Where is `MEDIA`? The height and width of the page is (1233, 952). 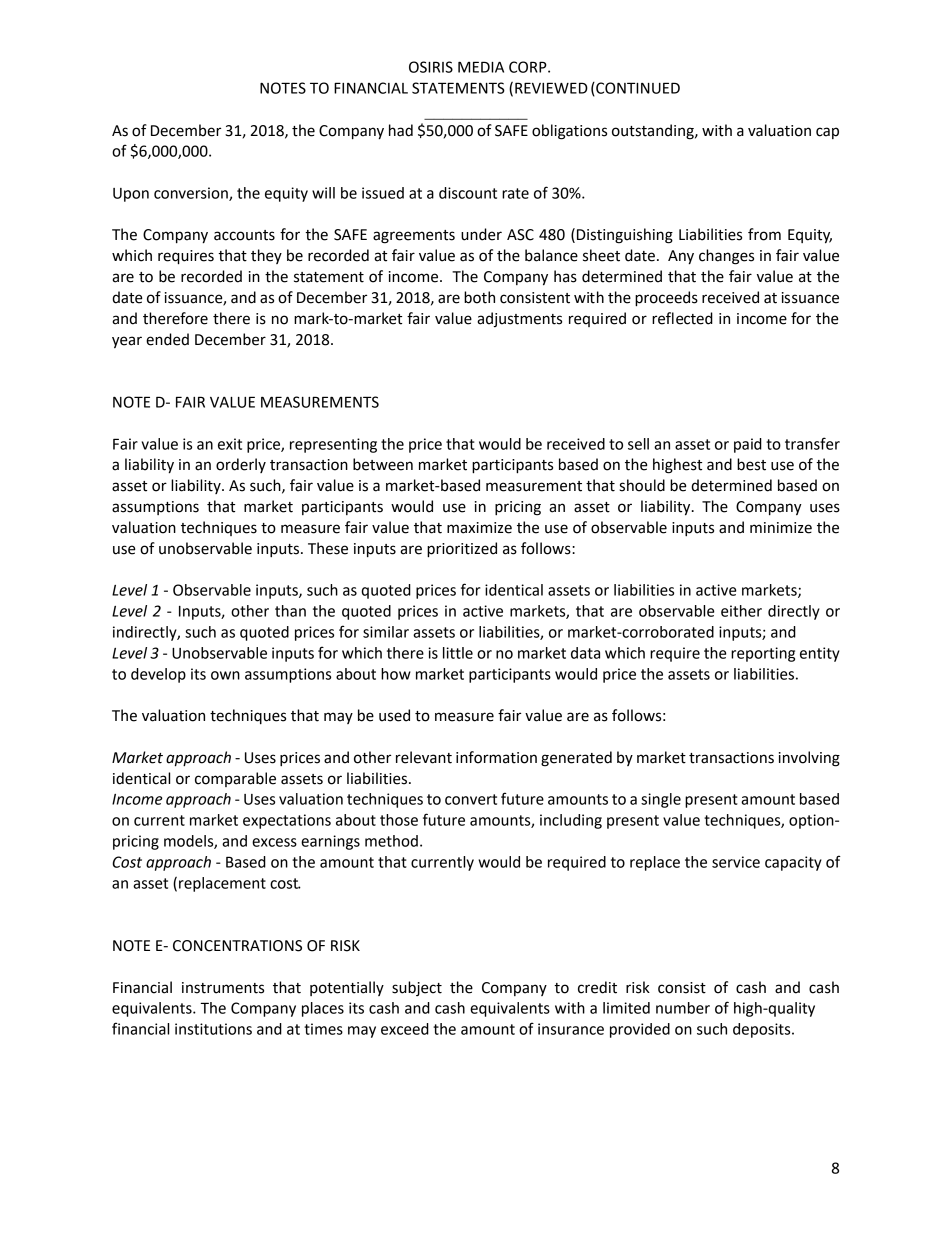
MEDIA is located at coordinates (481, 67).
